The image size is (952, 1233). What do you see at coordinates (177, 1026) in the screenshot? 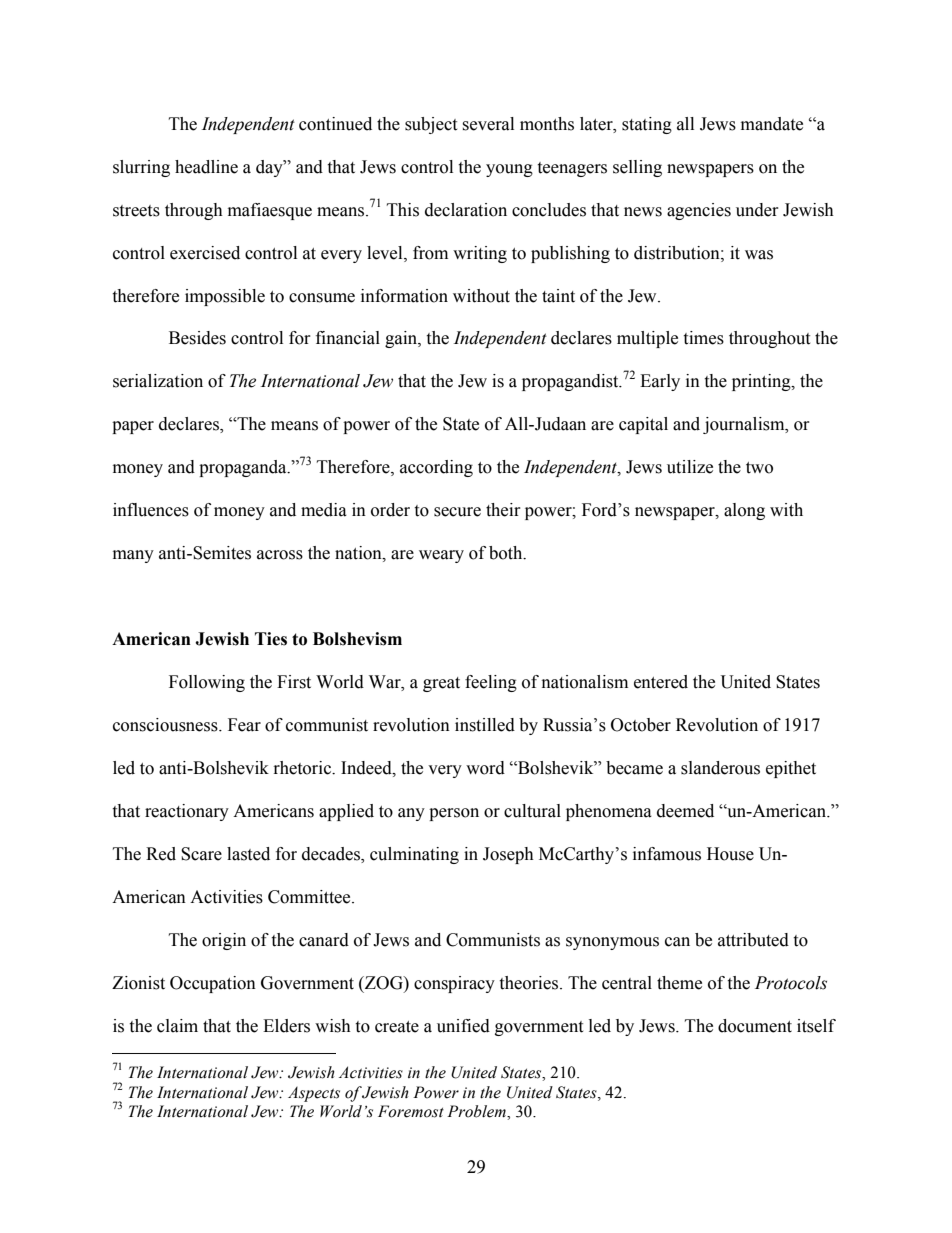
I see `claim` at bounding box center [177, 1026].
